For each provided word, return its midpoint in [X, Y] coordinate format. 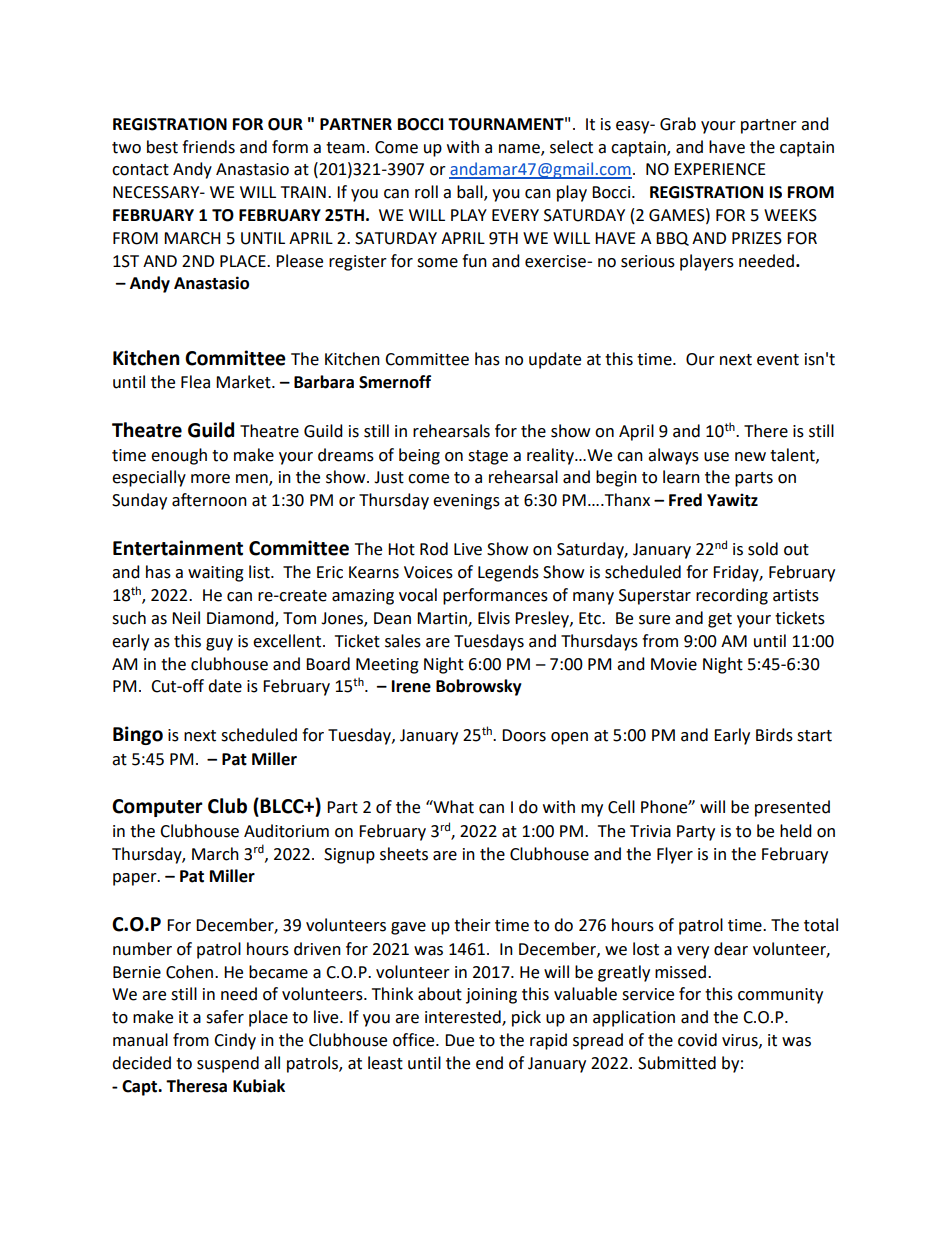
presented [792, 808]
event [778, 360]
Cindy [235, 1041]
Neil [186, 618]
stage [488, 457]
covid [697, 1040]
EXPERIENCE [720, 169]
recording [732, 596]
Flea [195, 382]
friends [208, 147]
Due [459, 1040]
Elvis [494, 618]
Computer [157, 808]
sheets [404, 854]
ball [471, 193]
